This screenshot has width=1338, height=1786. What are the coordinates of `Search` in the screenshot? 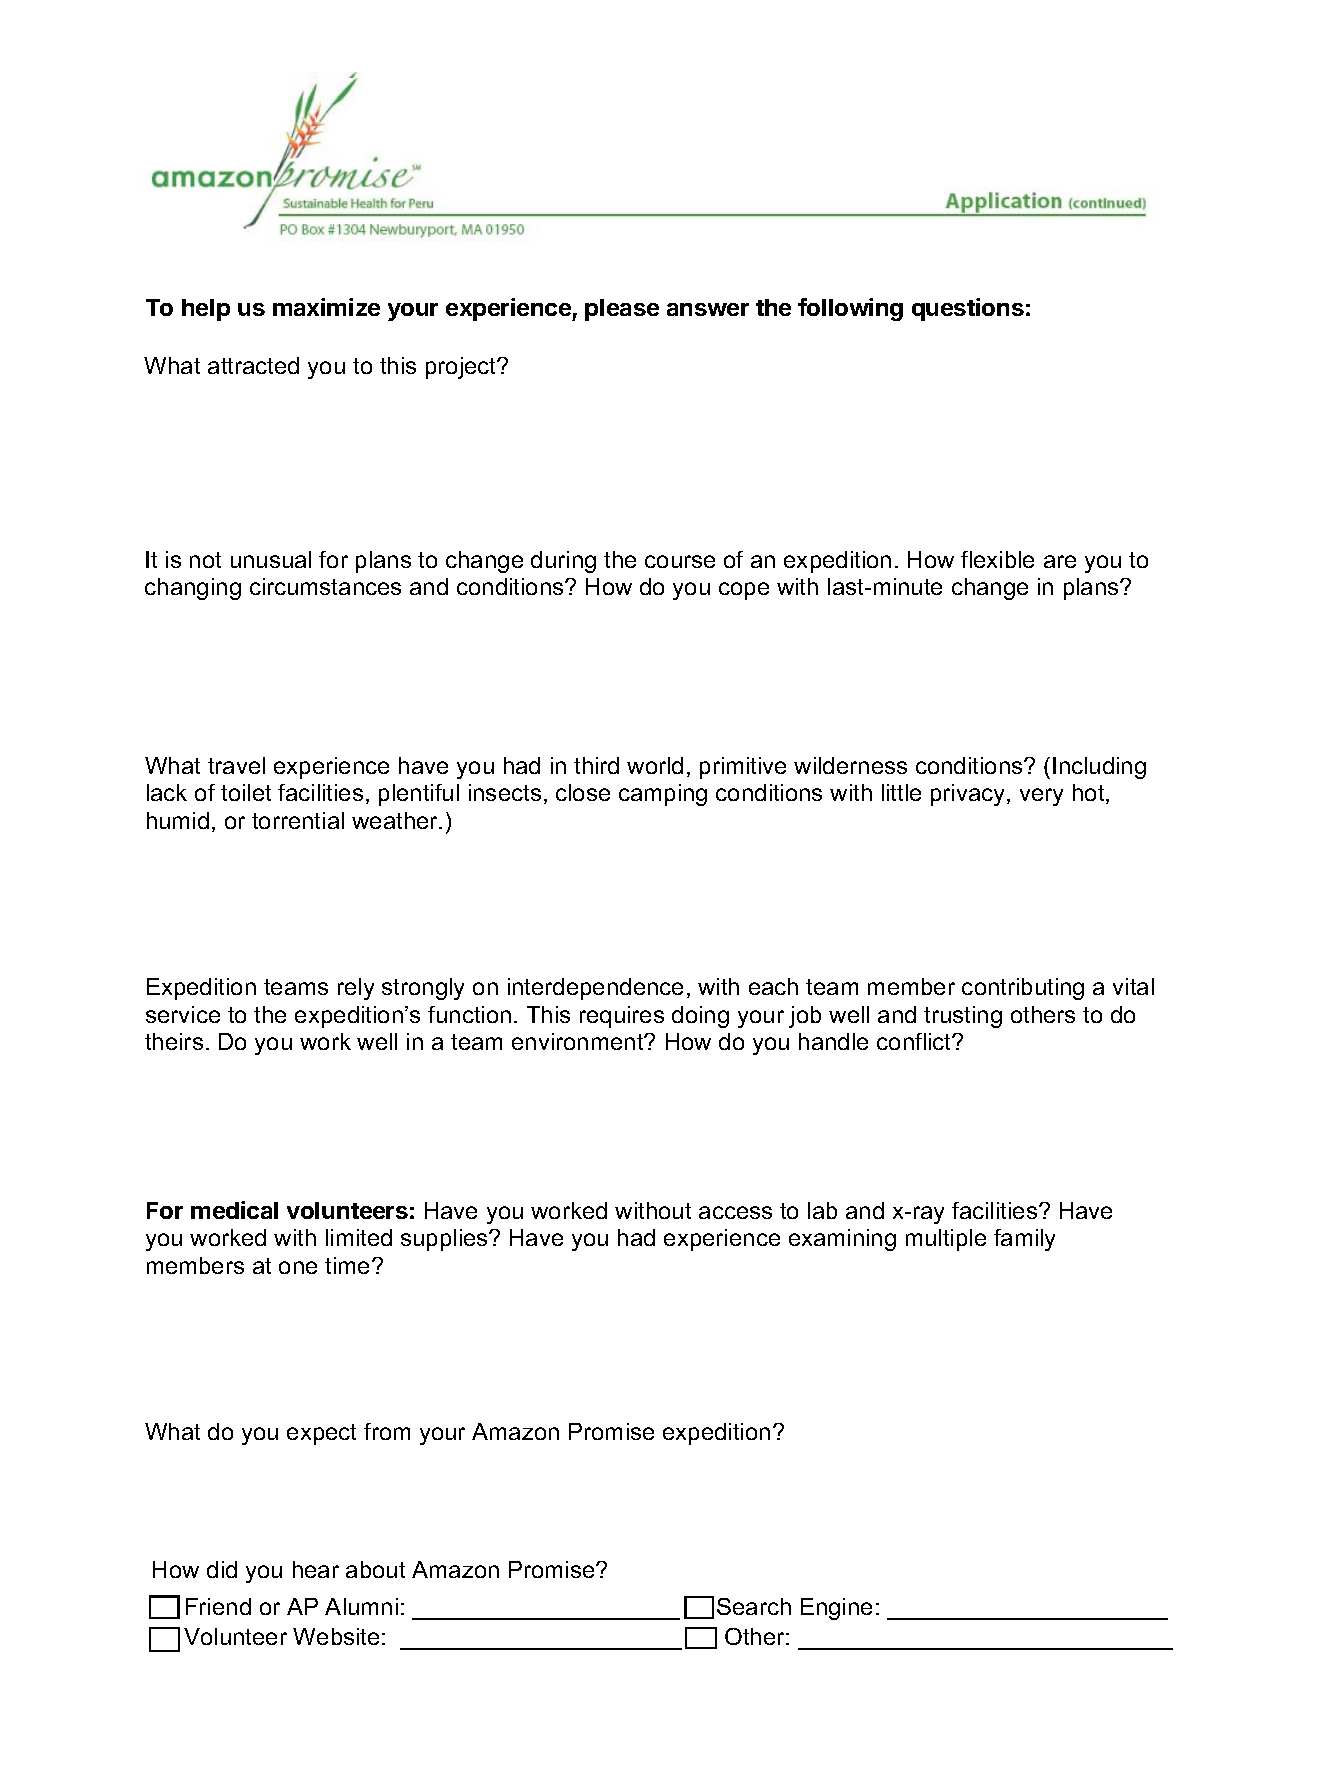 It's located at (754, 1606).
